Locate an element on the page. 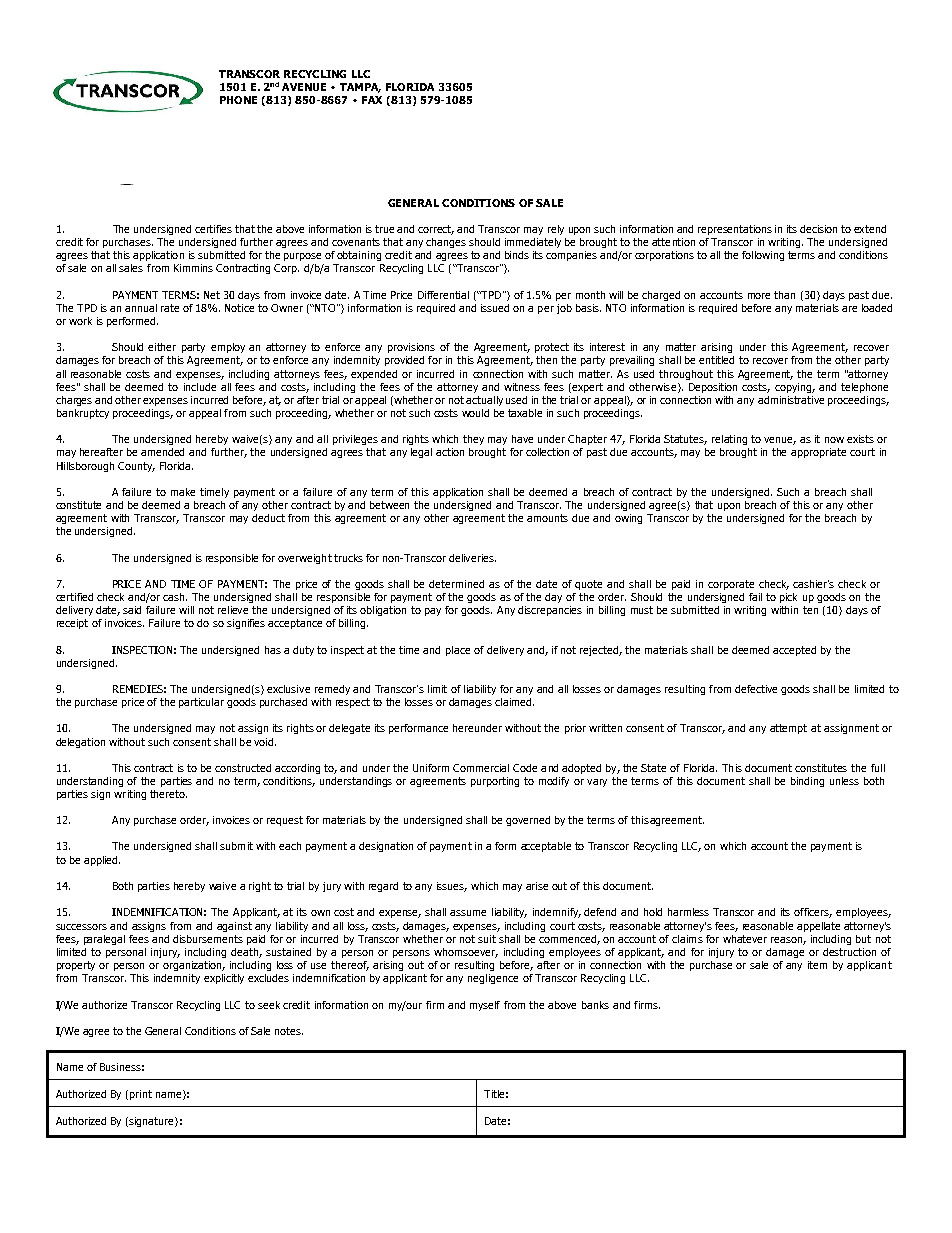 The height and width of the page is (1233, 952). pick is located at coordinates (788, 598).
